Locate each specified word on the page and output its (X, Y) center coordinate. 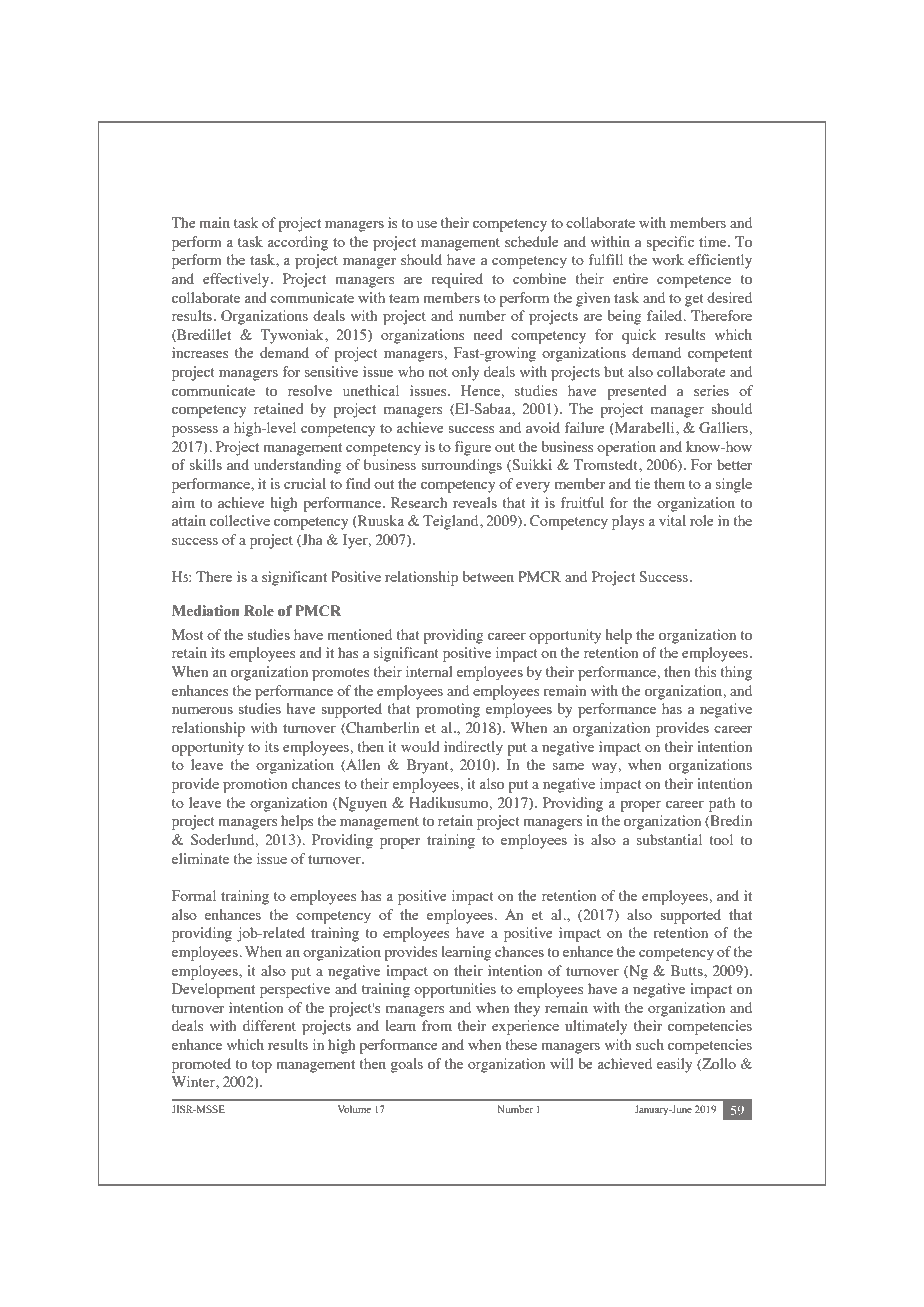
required (457, 280)
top (262, 1066)
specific (670, 243)
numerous (202, 710)
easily (674, 1065)
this (705, 671)
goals (407, 1065)
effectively (237, 280)
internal (429, 671)
